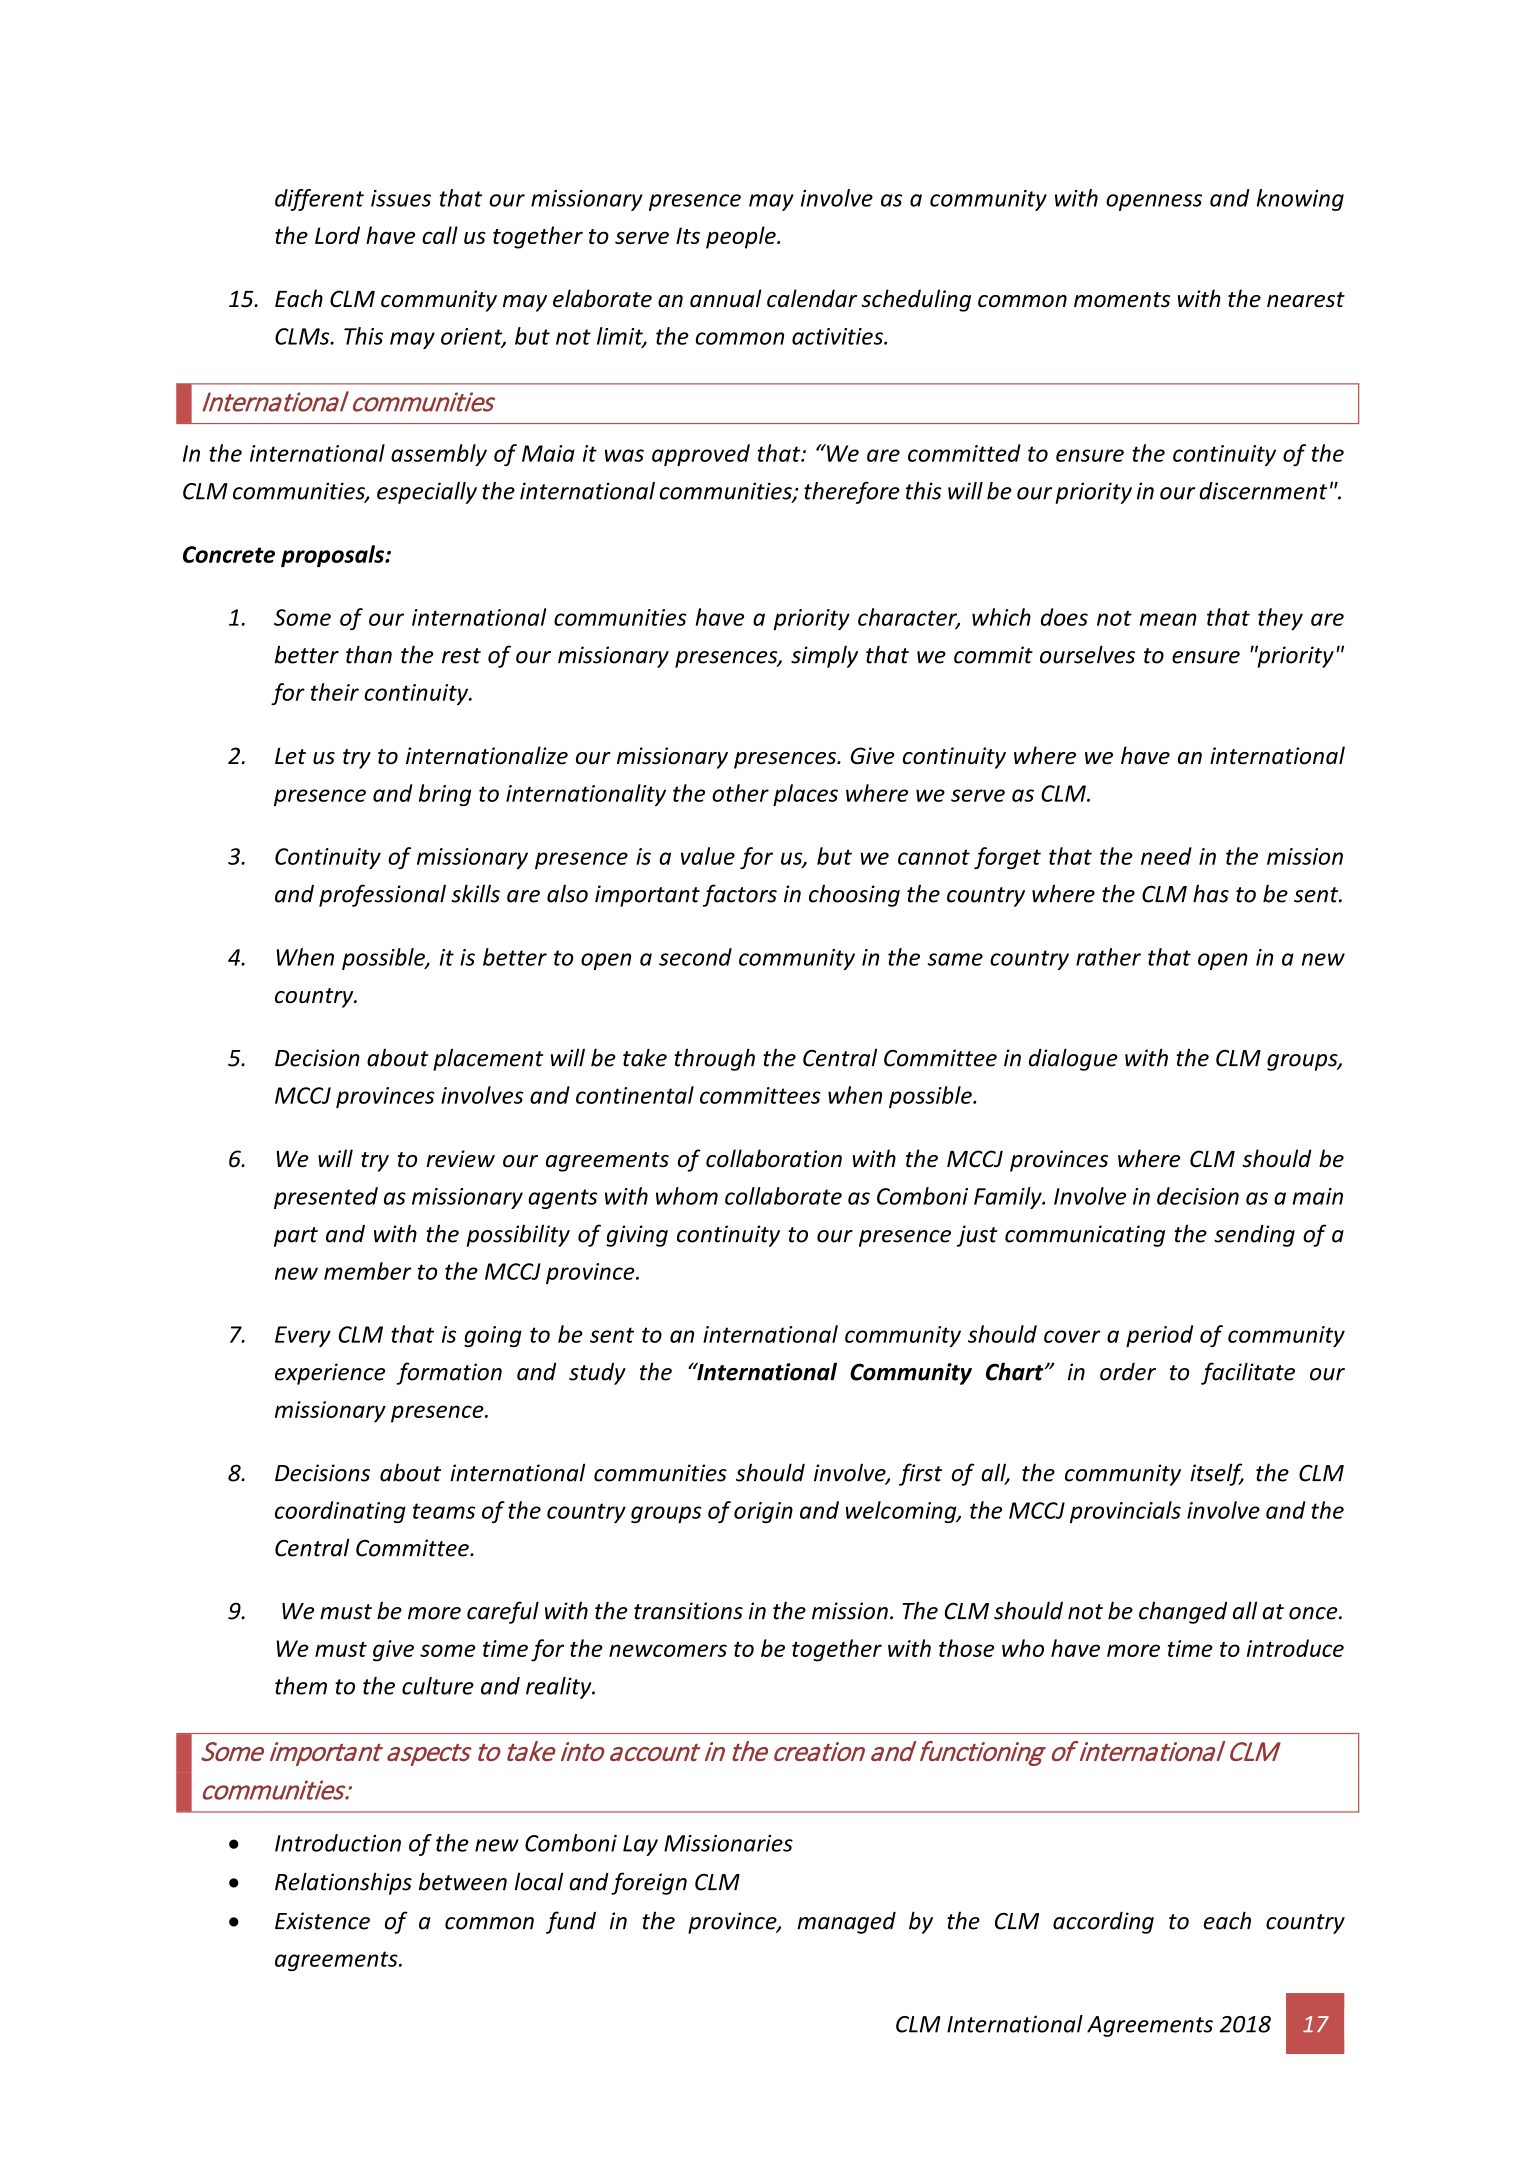  What do you see at coordinates (1122, 300) in the document?
I see `moments` at bounding box center [1122, 300].
